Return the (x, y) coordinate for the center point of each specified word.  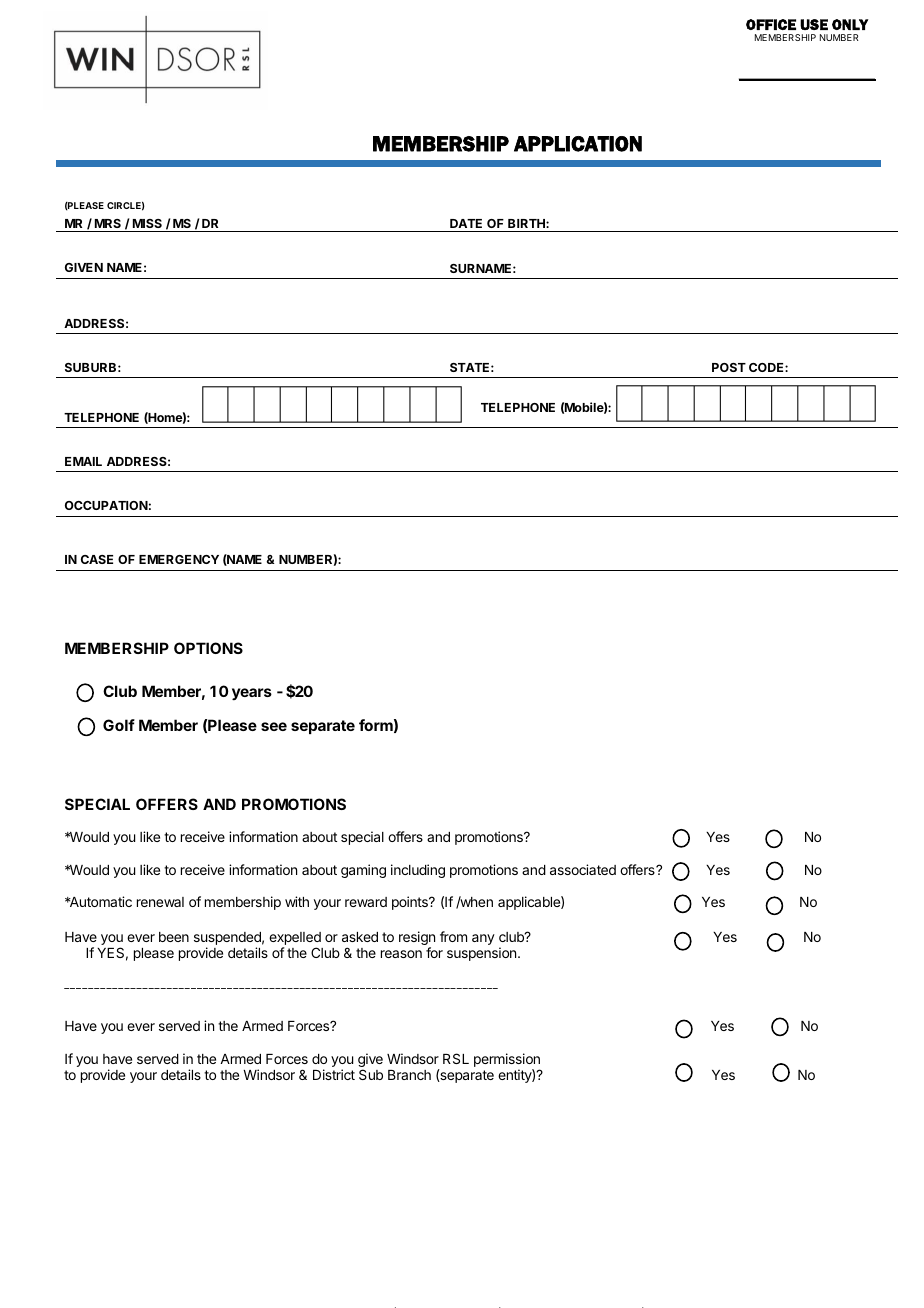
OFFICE (771, 24)
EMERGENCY (179, 559)
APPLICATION (578, 144)
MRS (108, 223)
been (174, 937)
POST (729, 367)
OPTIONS (208, 648)
